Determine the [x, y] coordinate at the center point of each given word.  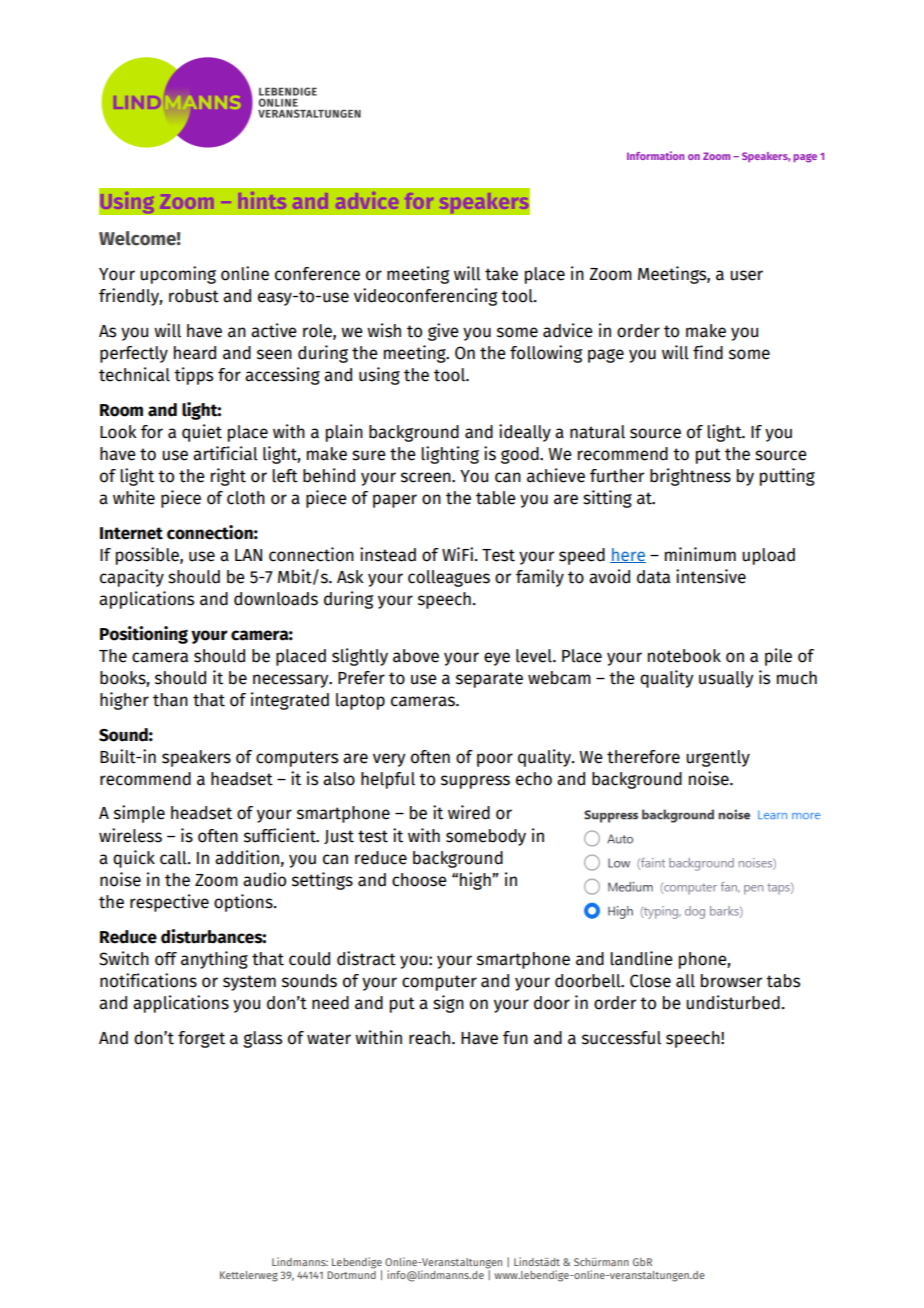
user [746, 275]
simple [139, 814]
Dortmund [351, 1273]
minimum [700, 554]
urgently [718, 758]
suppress [475, 782]
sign [448, 1004]
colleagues [449, 578]
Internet [131, 533]
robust [194, 296]
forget [201, 1039]
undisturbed [733, 1002]
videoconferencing [425, 297]
